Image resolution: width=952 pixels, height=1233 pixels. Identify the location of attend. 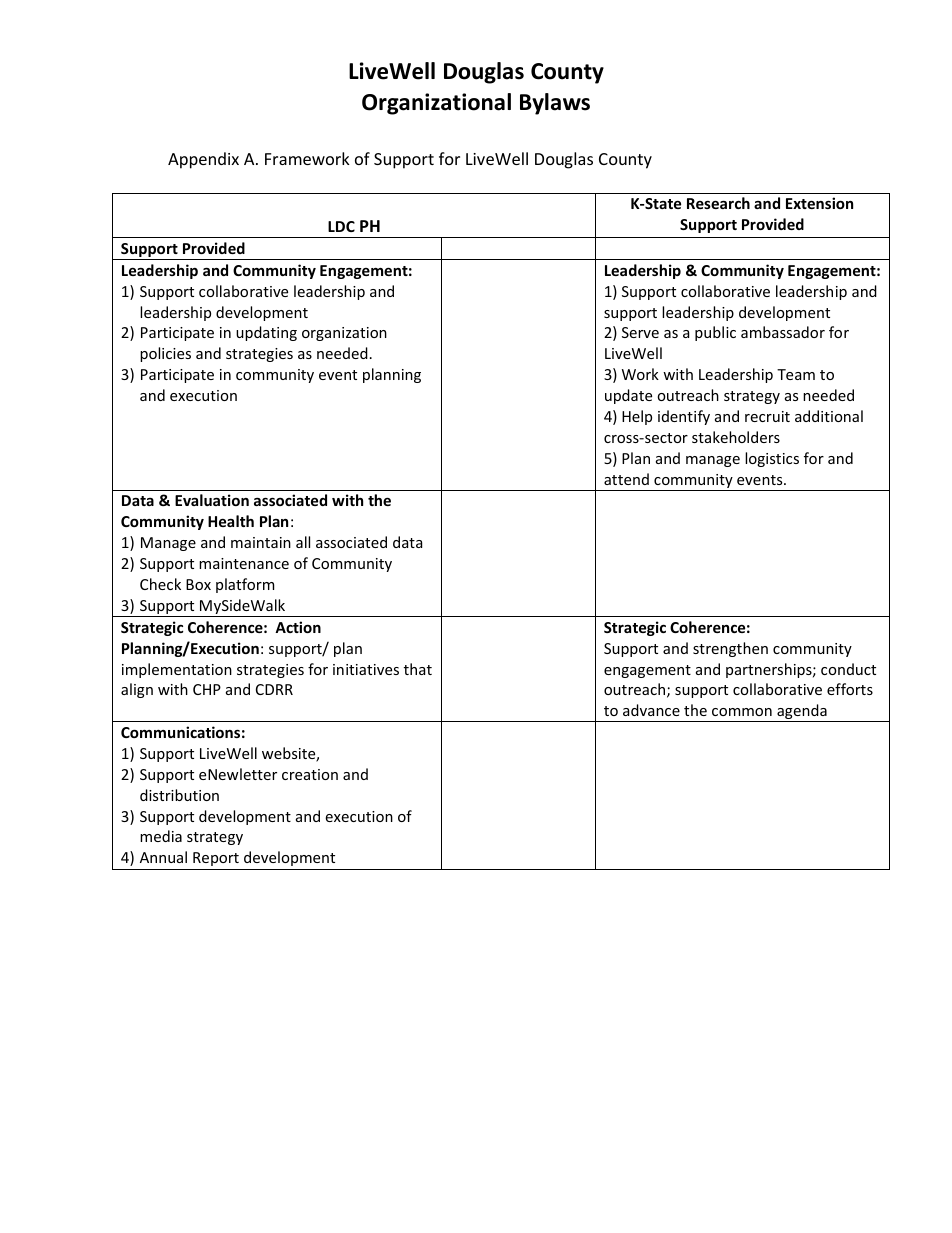
(626, 479).
